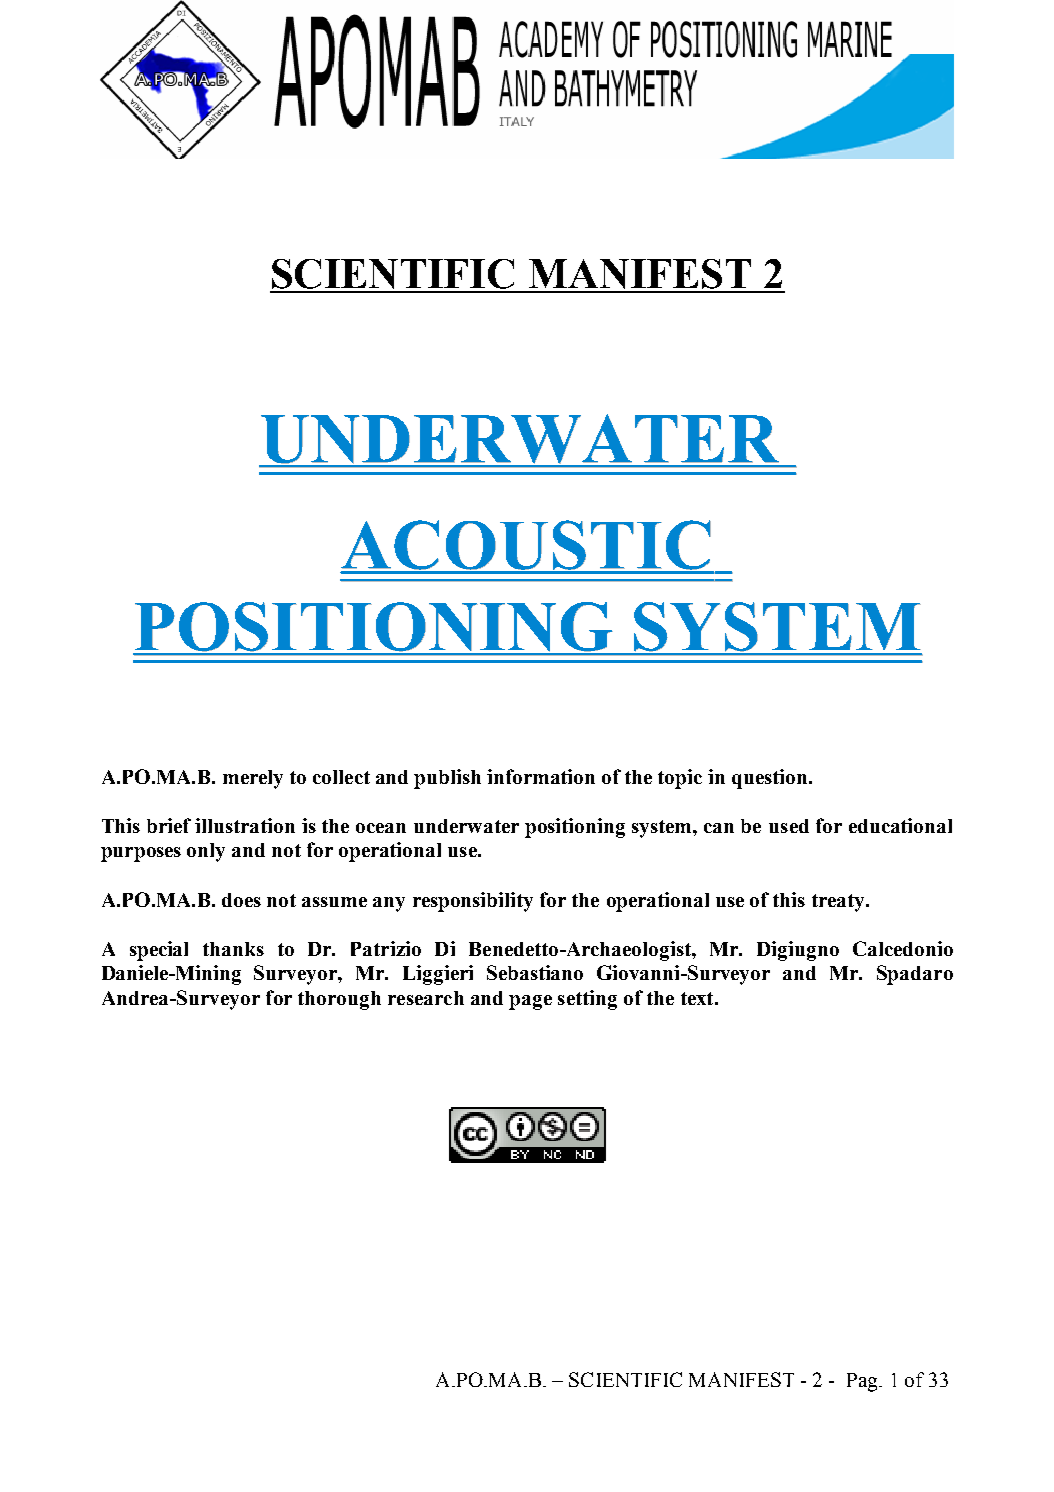 This screenshot has width=1054, height=1492. What do you see at coordinates (253, 779) in the screenshot?
I see `merely` at bounding box center [253, 779].
